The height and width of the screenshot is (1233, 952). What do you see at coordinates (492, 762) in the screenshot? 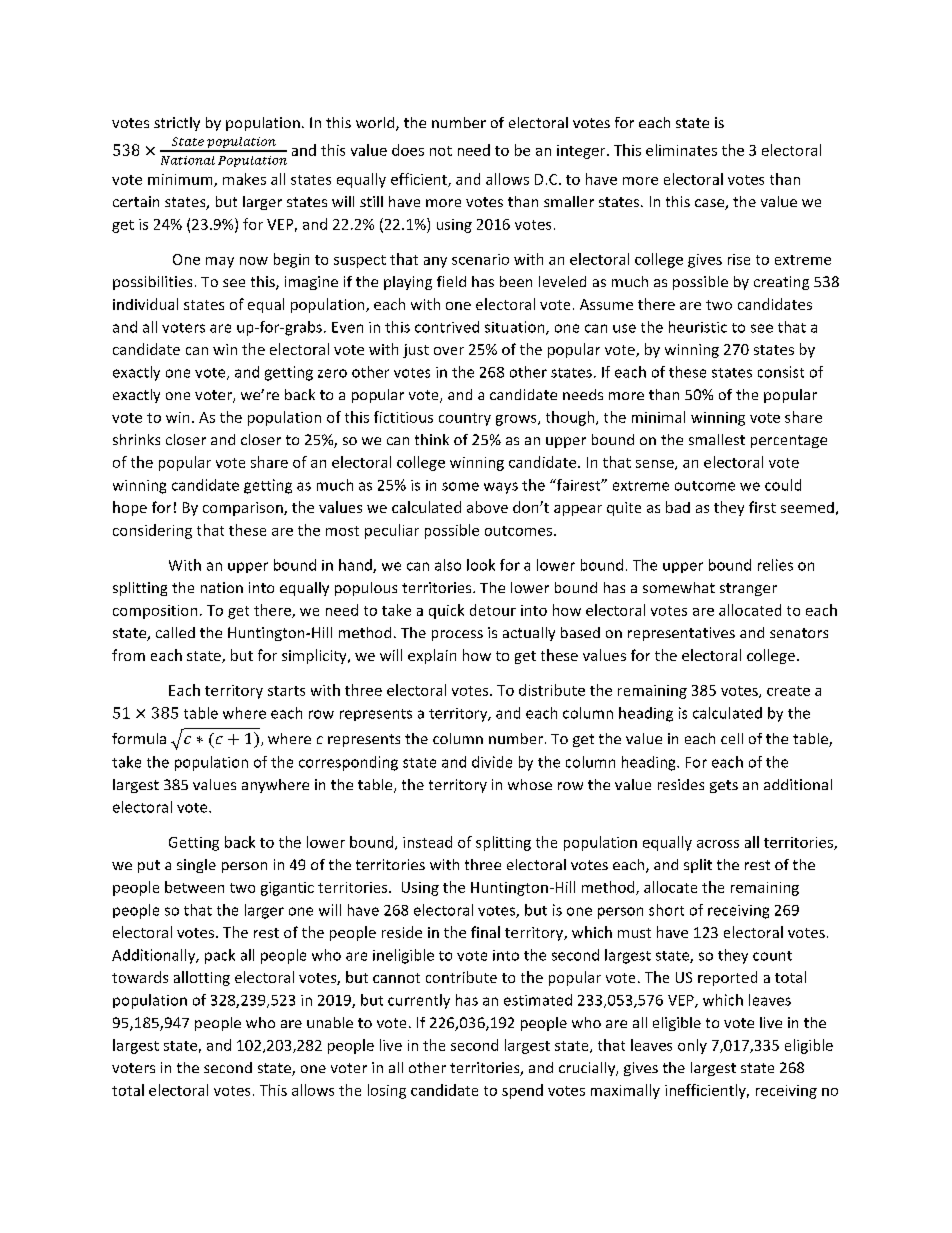
I see `divide` at bounding box center [492, 762].
